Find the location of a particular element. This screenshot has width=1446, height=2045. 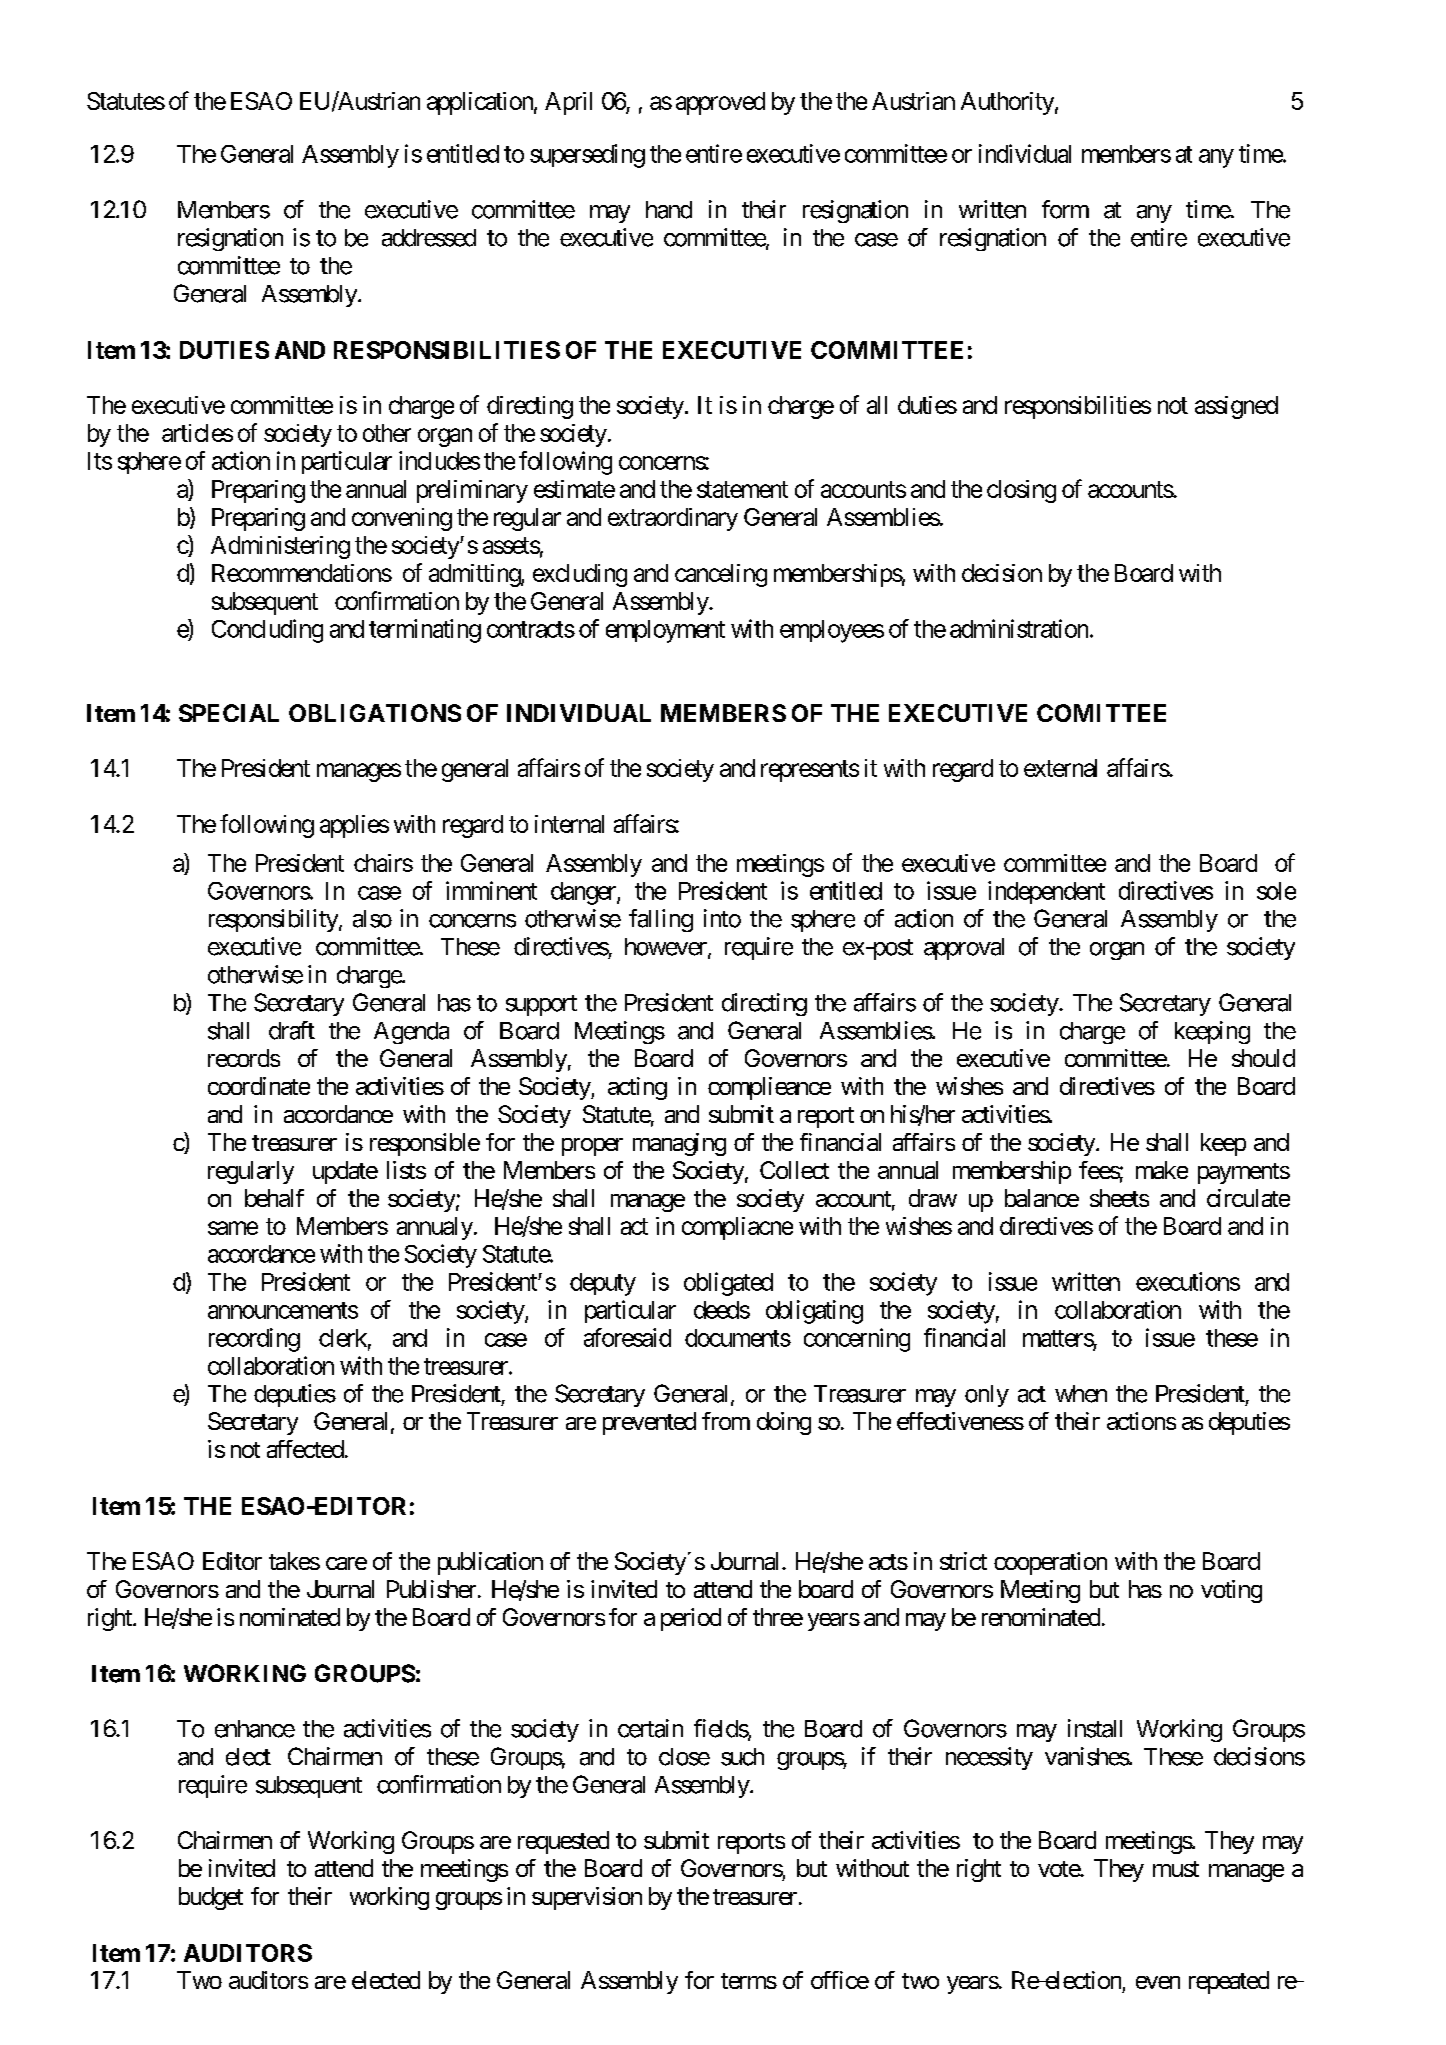

when is located at coordinates (1081, 1394).
